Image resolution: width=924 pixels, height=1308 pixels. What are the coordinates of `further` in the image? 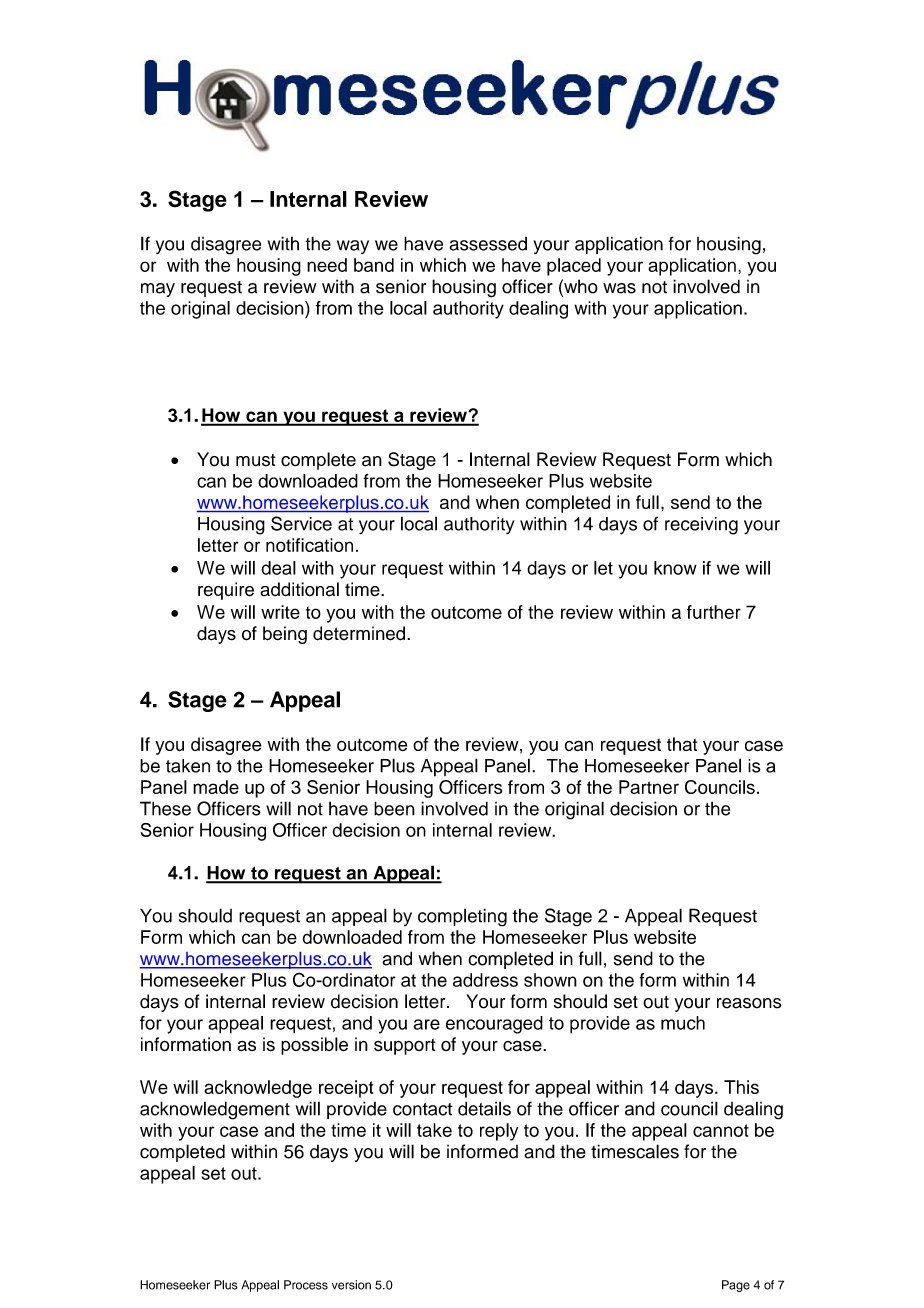 It's located at (714, 612).
